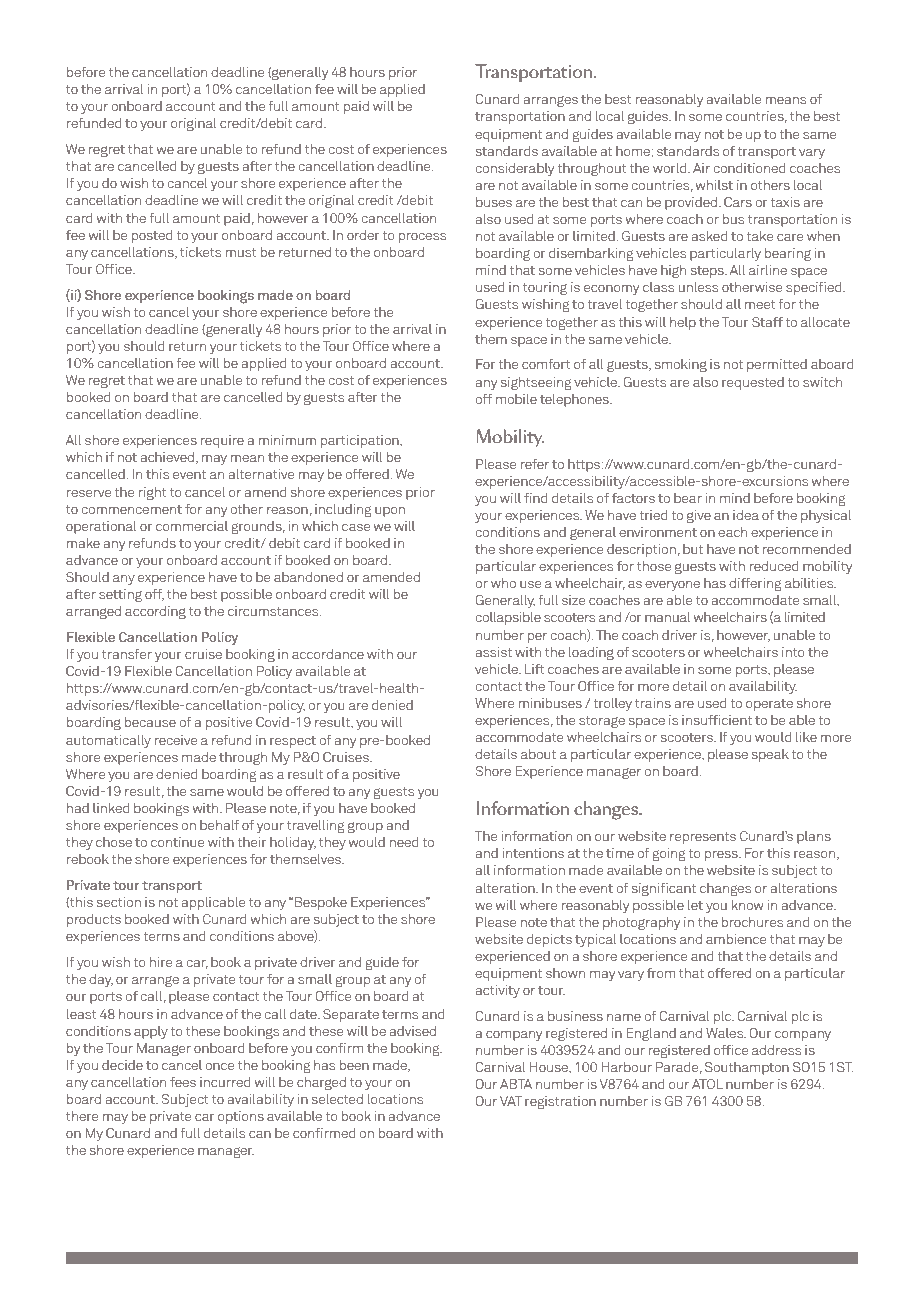  I want to click on ABTA, so click(516, 1084).
